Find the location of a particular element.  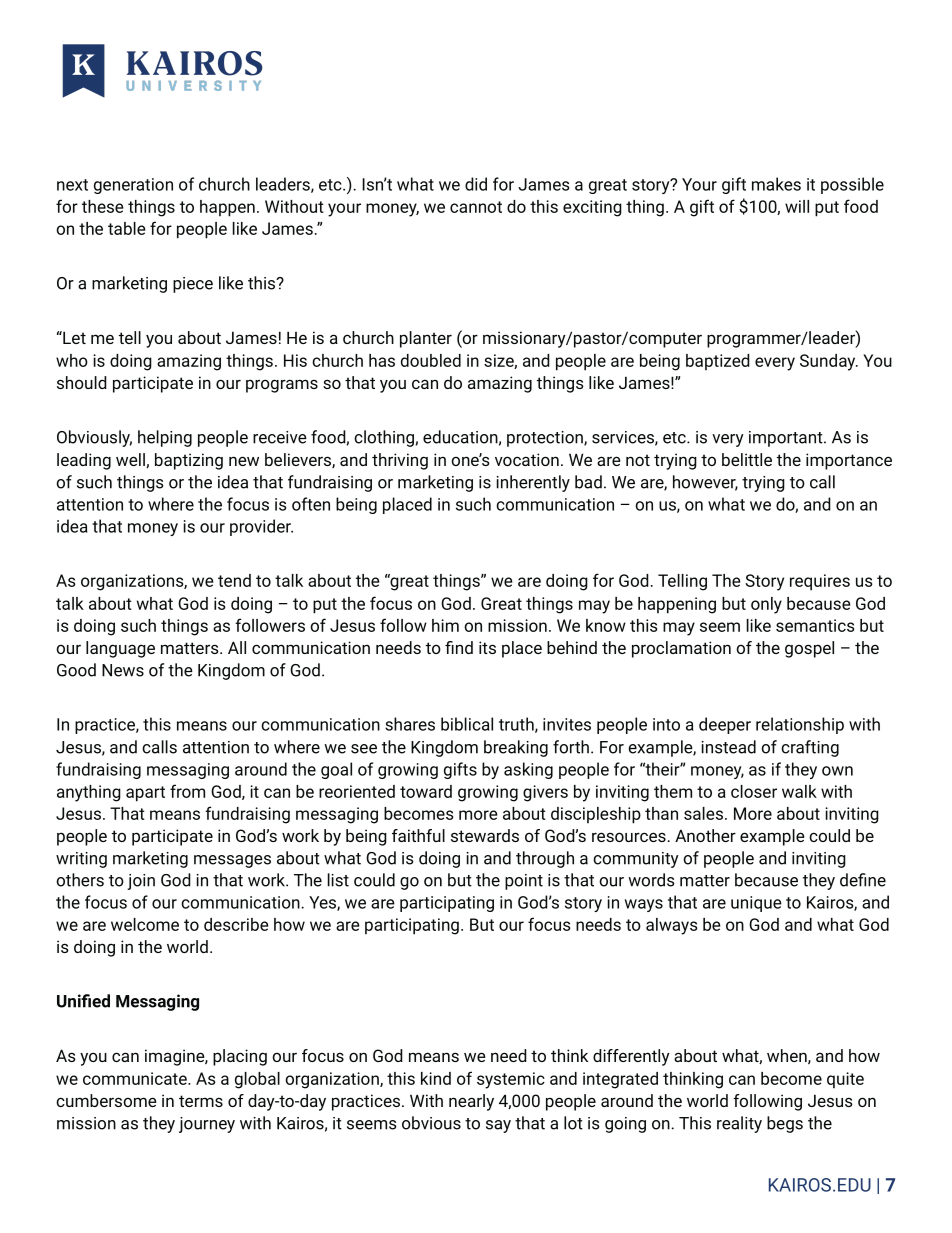

nearly is located at coordinates (471, 1102).
